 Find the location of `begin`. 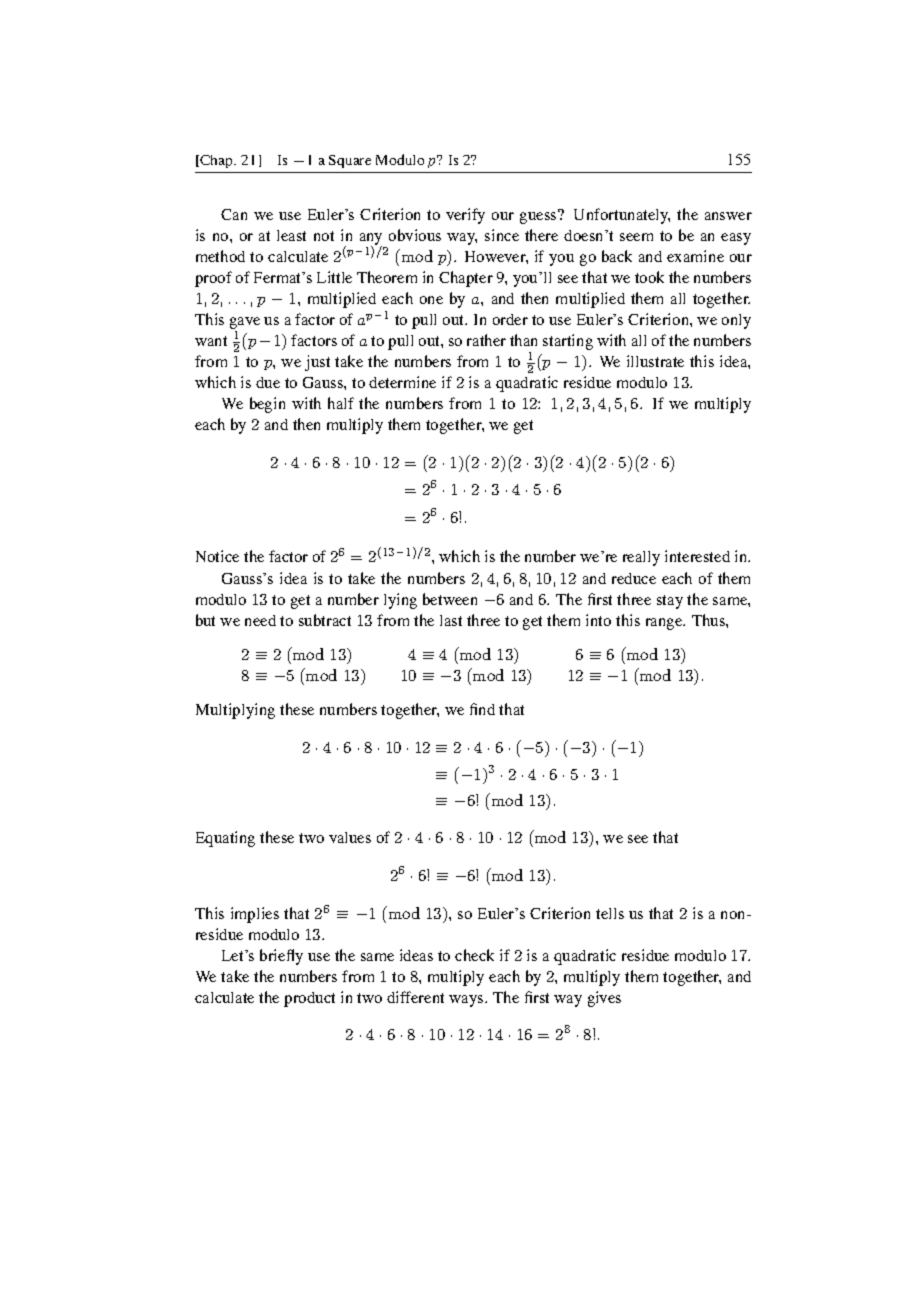

begin is located at coordinates (267, 405).
